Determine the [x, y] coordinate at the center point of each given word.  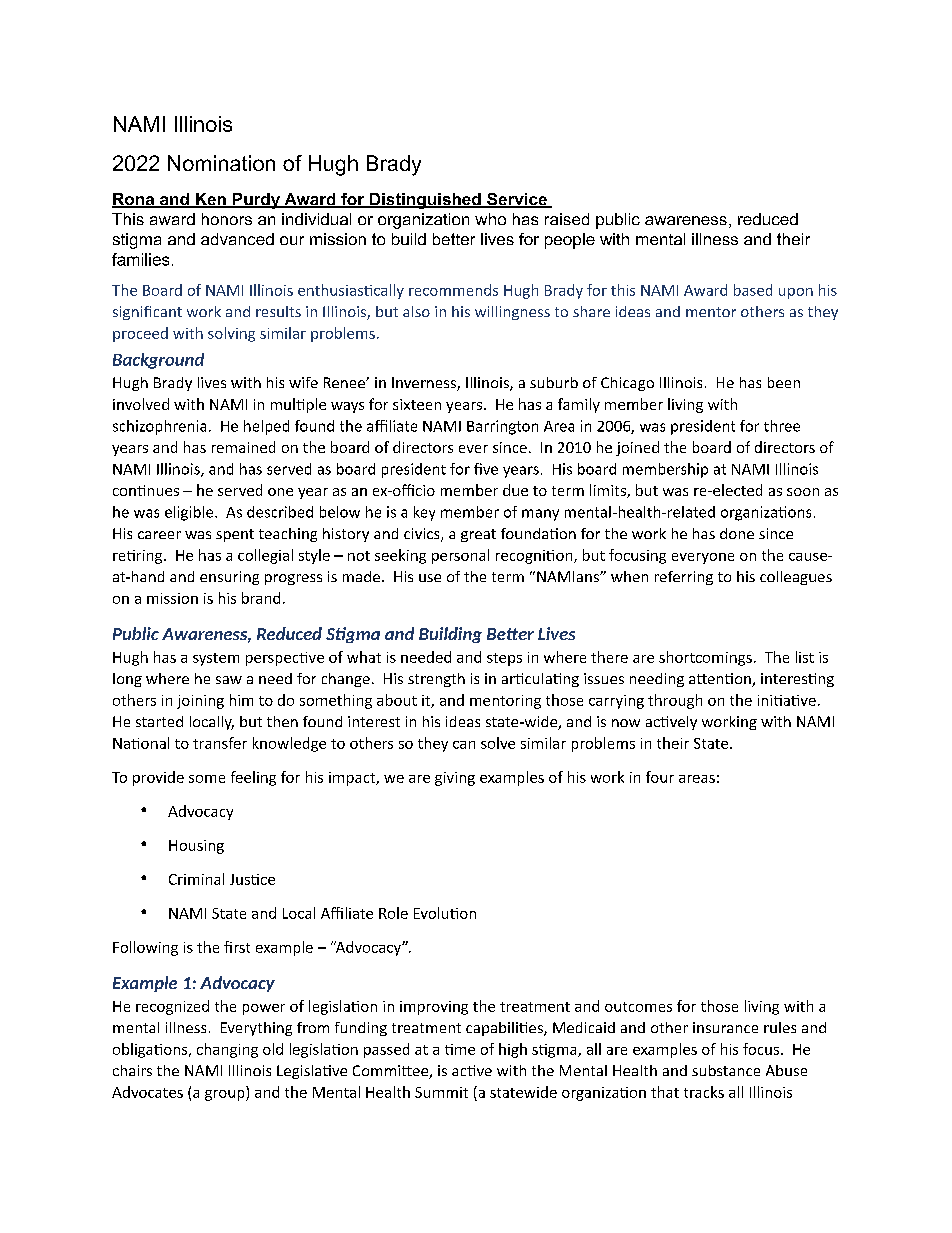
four [660, 777]
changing [227, 1050]
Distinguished [425, 201]
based [753, 290]
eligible [190, 513]
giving [455, 779]
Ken [211, 200]
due [515, 490]
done [737, 533]
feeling [253, 778]
